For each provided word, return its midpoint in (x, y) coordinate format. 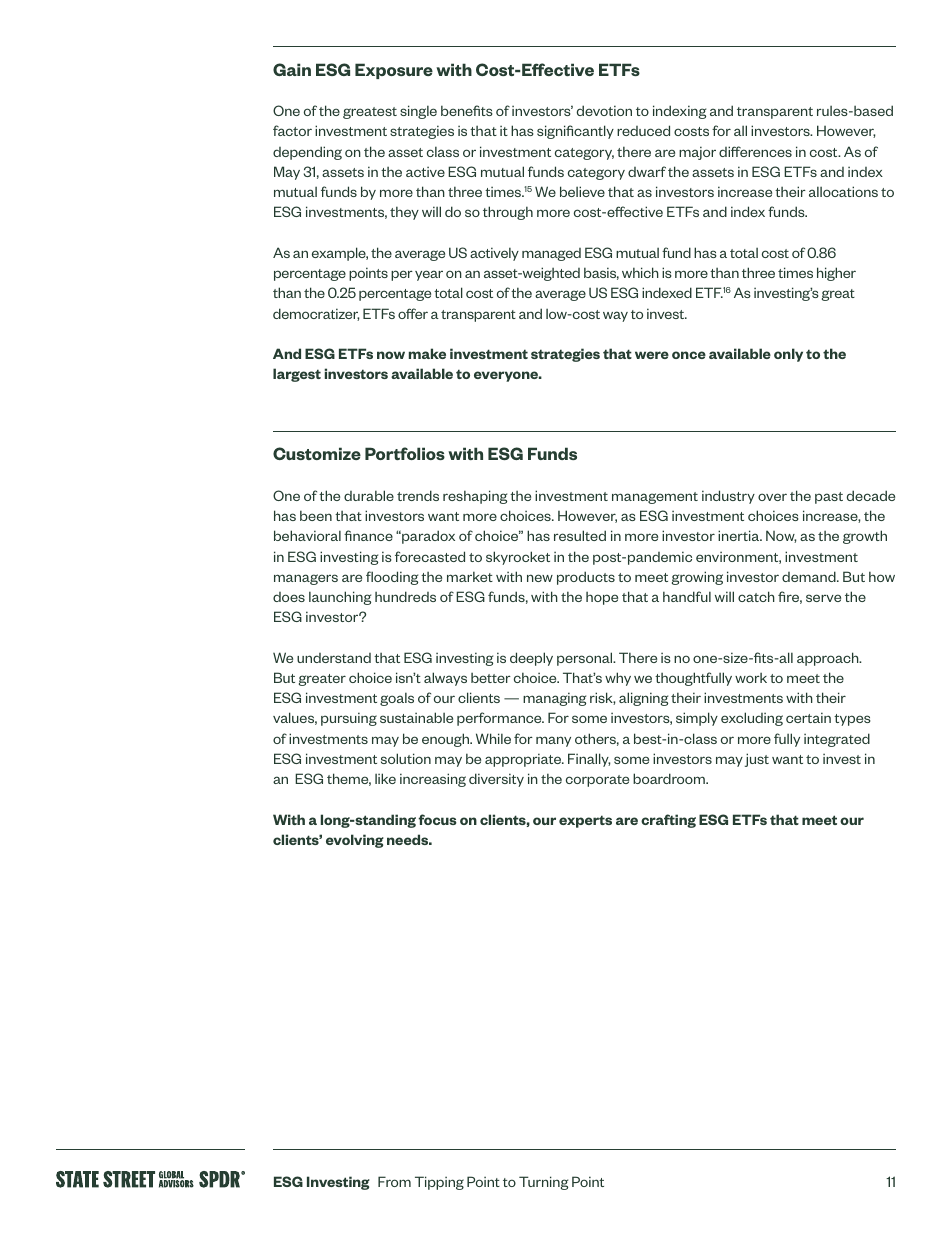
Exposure (394, 71)
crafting (668, 821)
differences (755, 151)
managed (551, 254)
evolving (355, 841)
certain (808, 717)
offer (413, 313)
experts (585, 821)
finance (368, 535)
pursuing (349, 719)
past (829, 498)
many (553, 741)
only (788, 355)
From (394, 1181)
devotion (604, 110)
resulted (580, 535)
